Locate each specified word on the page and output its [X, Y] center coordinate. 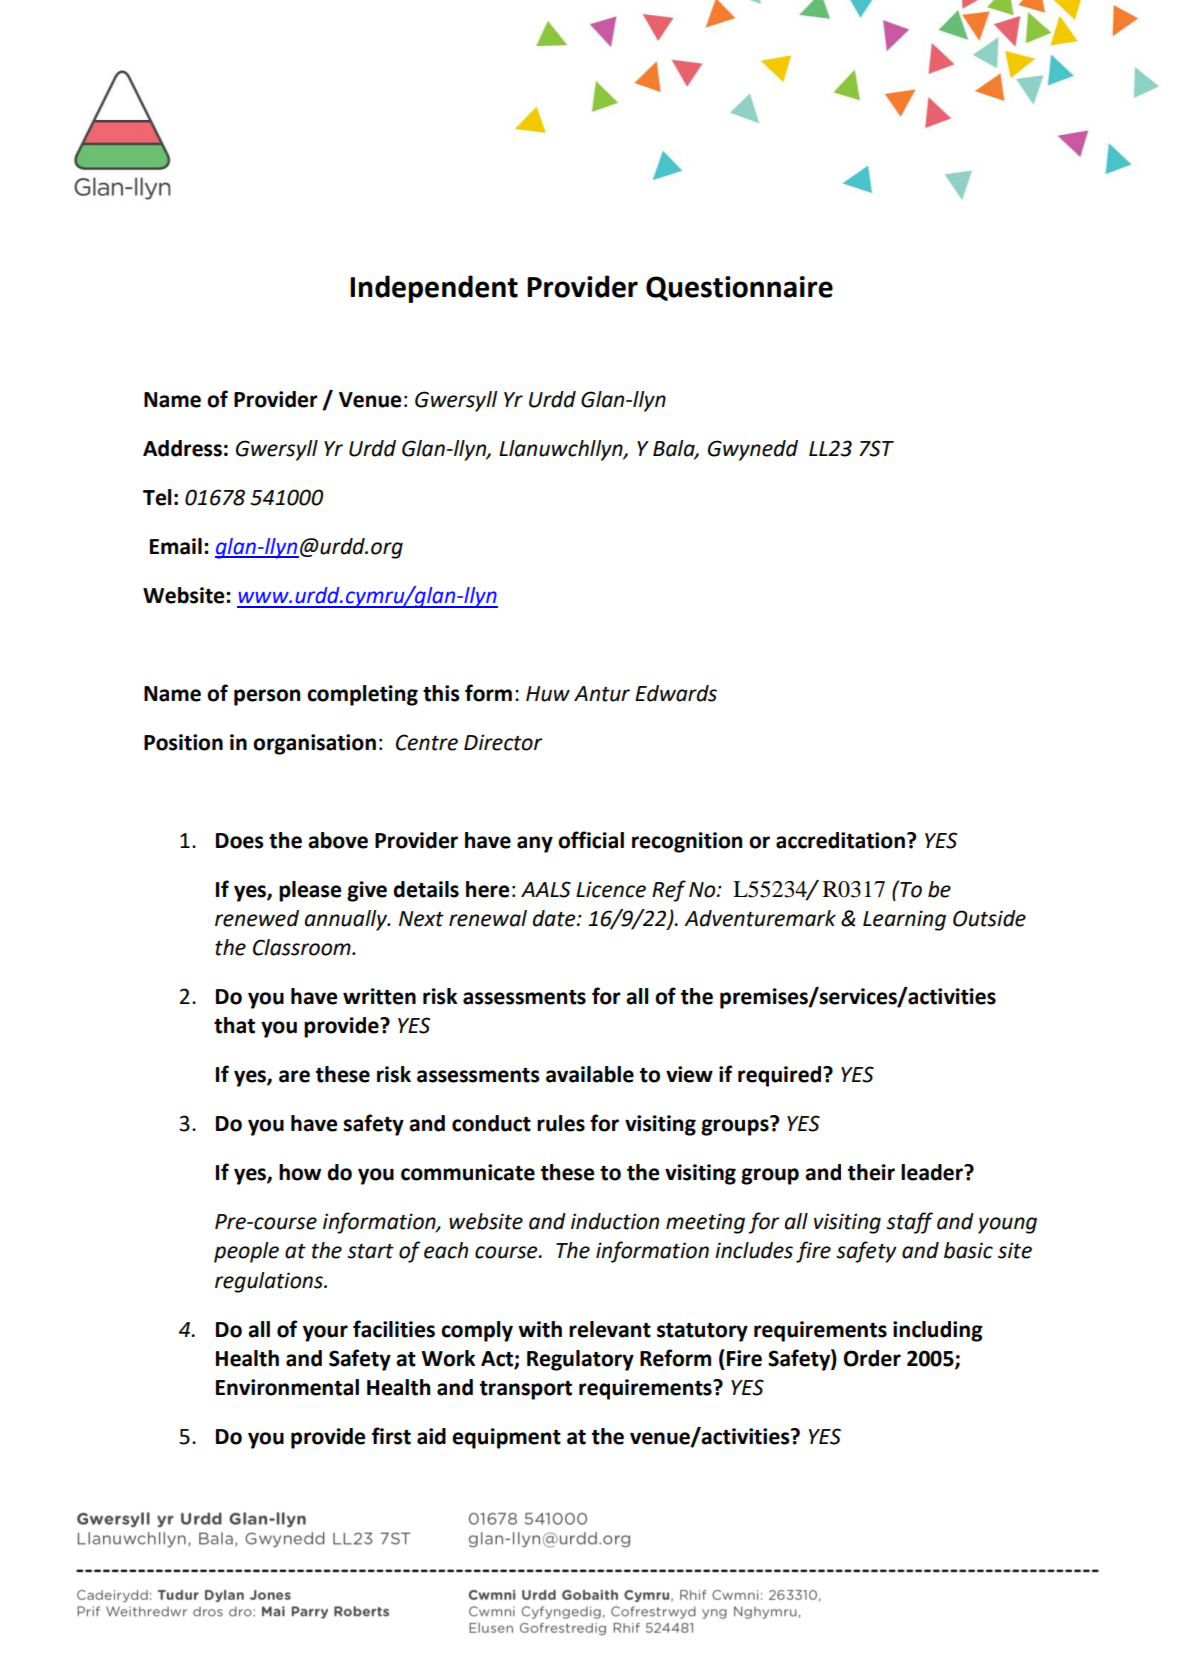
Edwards [676, 693]
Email [176, 546]
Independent [434, 289]
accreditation [840, 840]
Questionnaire [739, 288]
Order [872, 1358]
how [300, 1172]
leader [933, 1172]
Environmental [287, 1387]
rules [561, 1123]
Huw [548, 694]
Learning [904, 920]
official [591, 840]
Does [240, 841]
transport [526, 1390]
